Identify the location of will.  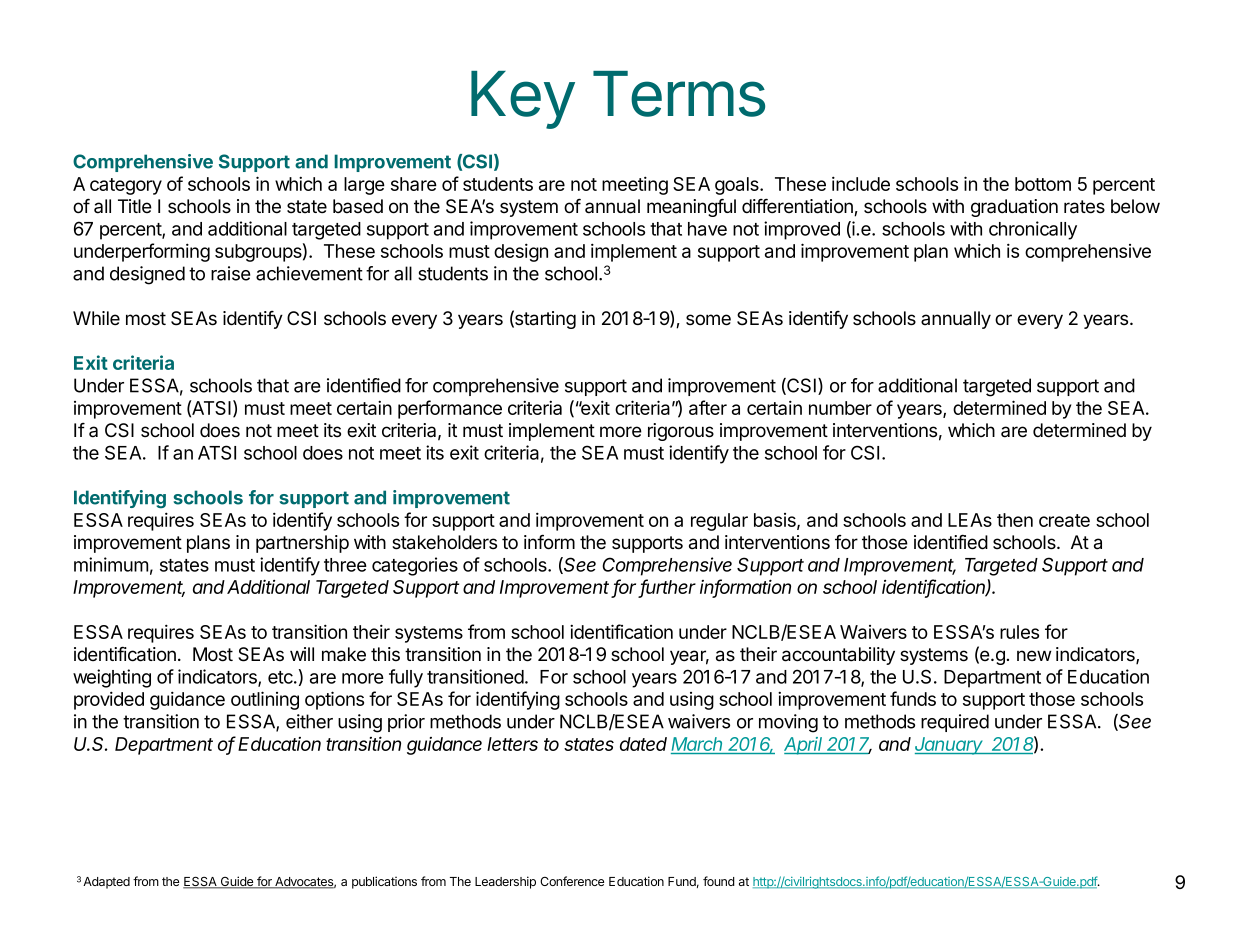
(302, 654).
